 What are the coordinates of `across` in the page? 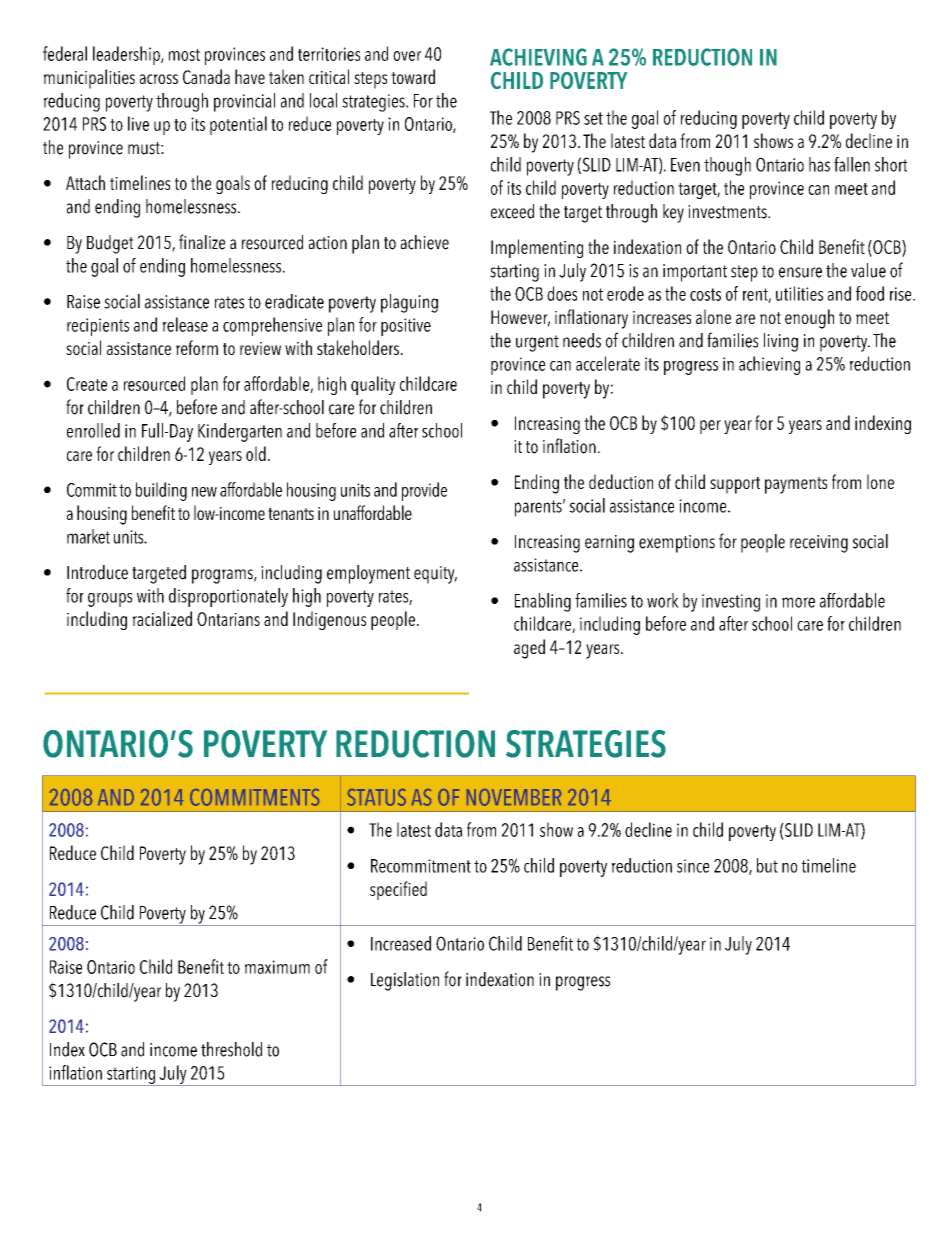 It's located at (159, 79).
